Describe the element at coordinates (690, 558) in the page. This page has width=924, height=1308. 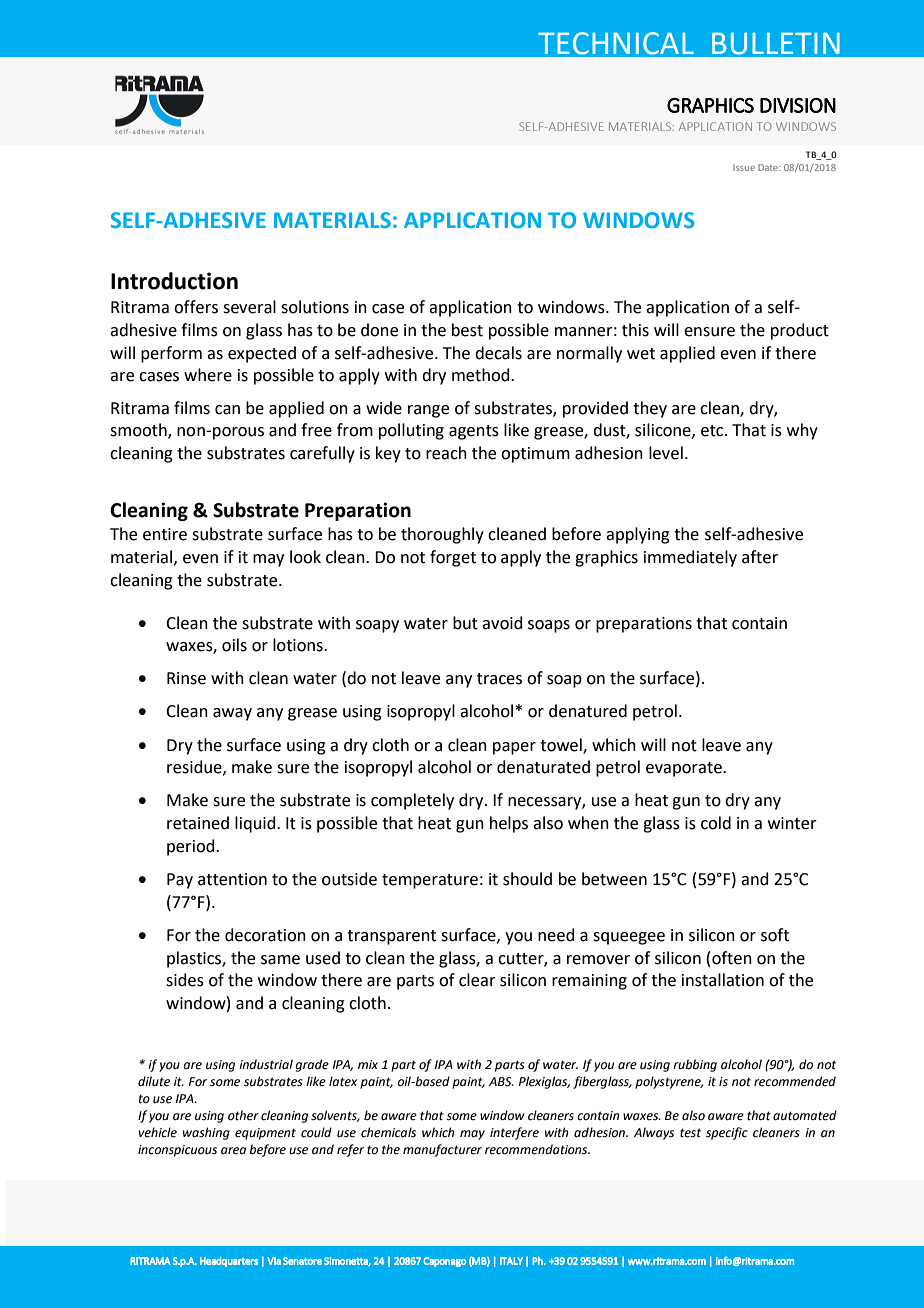
I see `immediately` at that location.
